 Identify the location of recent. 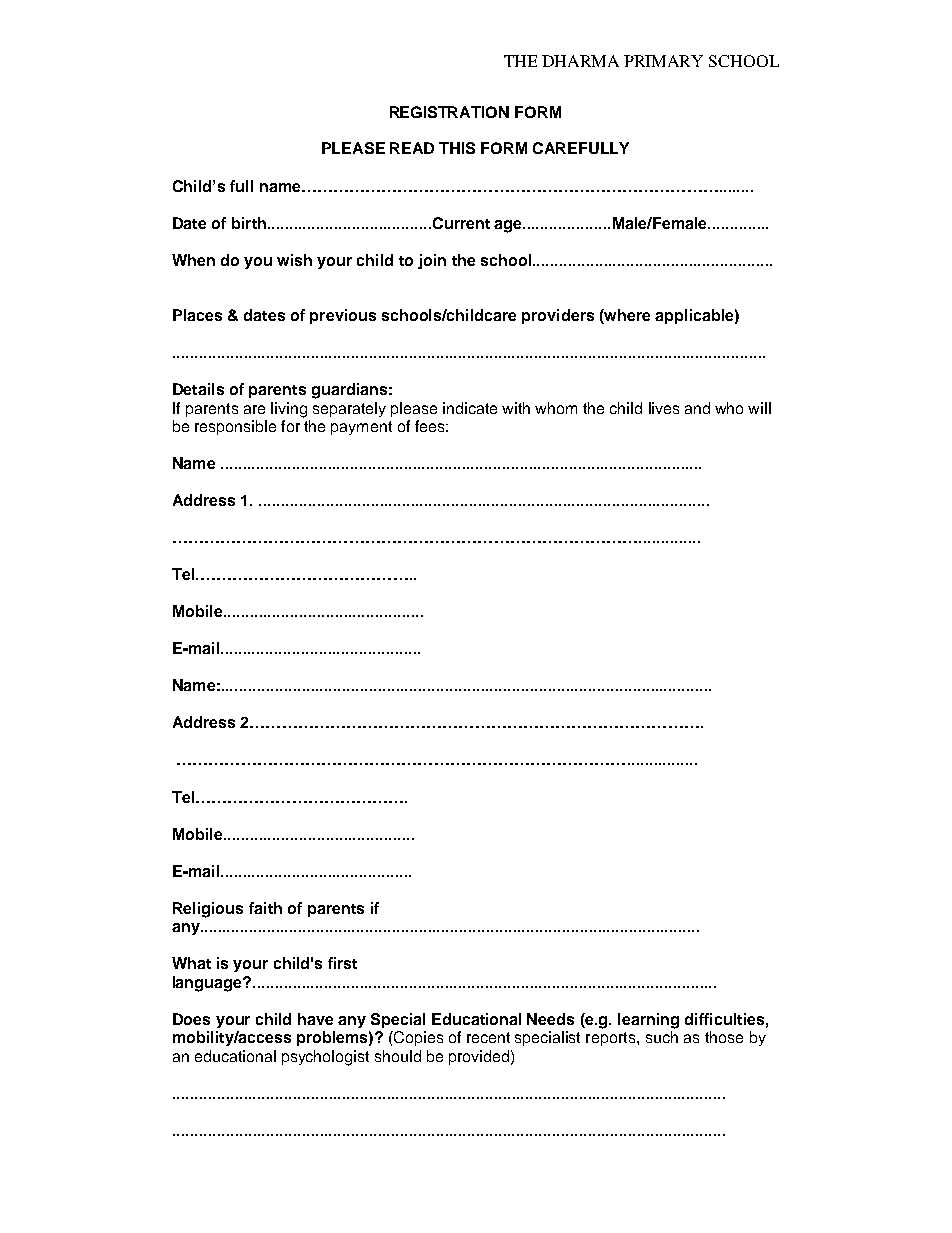
(488, 1037).
